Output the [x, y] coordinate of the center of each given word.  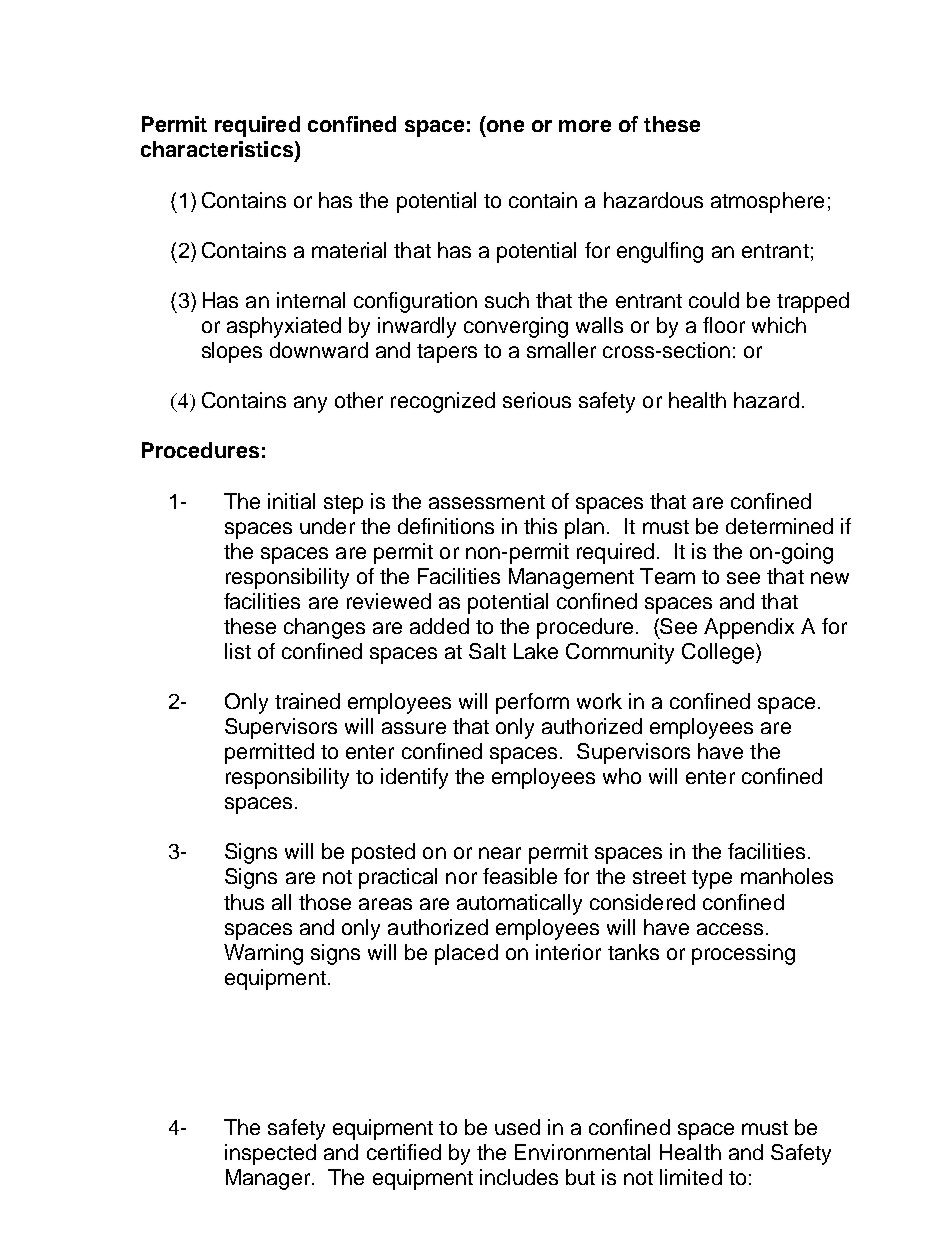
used [517, 1127]
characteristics [217, 149]
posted [383, 853]
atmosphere [767, 202]
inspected [270, 1154]
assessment [487, 502]
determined [779, 526]
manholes [787, 876]
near [500, 853]
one [504, 126]
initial [291, 501]
